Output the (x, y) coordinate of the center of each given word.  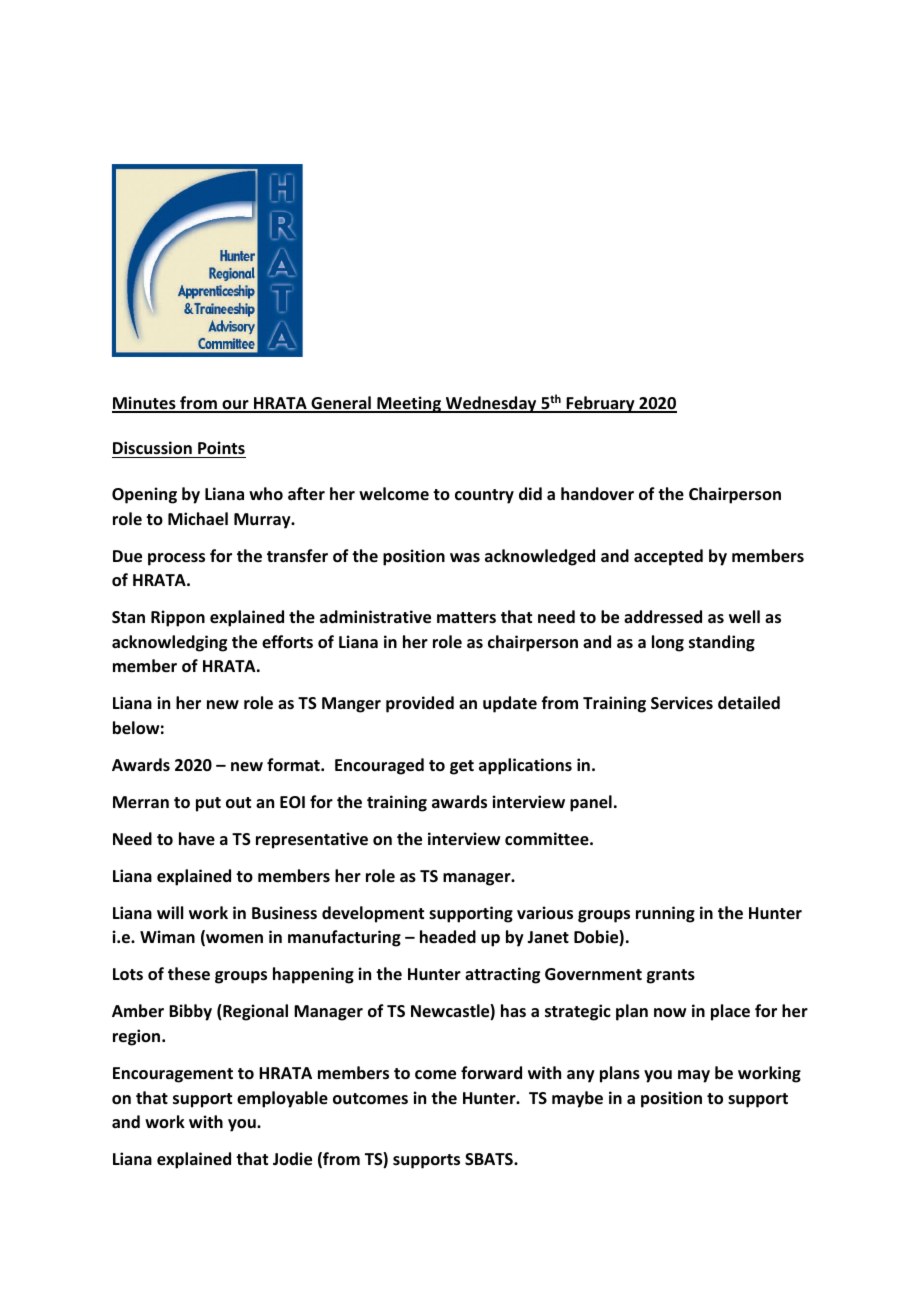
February (600, 404)
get (462, 767)
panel (591, 803)
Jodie (292, 1159)
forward (491, 1072)
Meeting (409, 404)
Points (221, 449)
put (208, 804)
